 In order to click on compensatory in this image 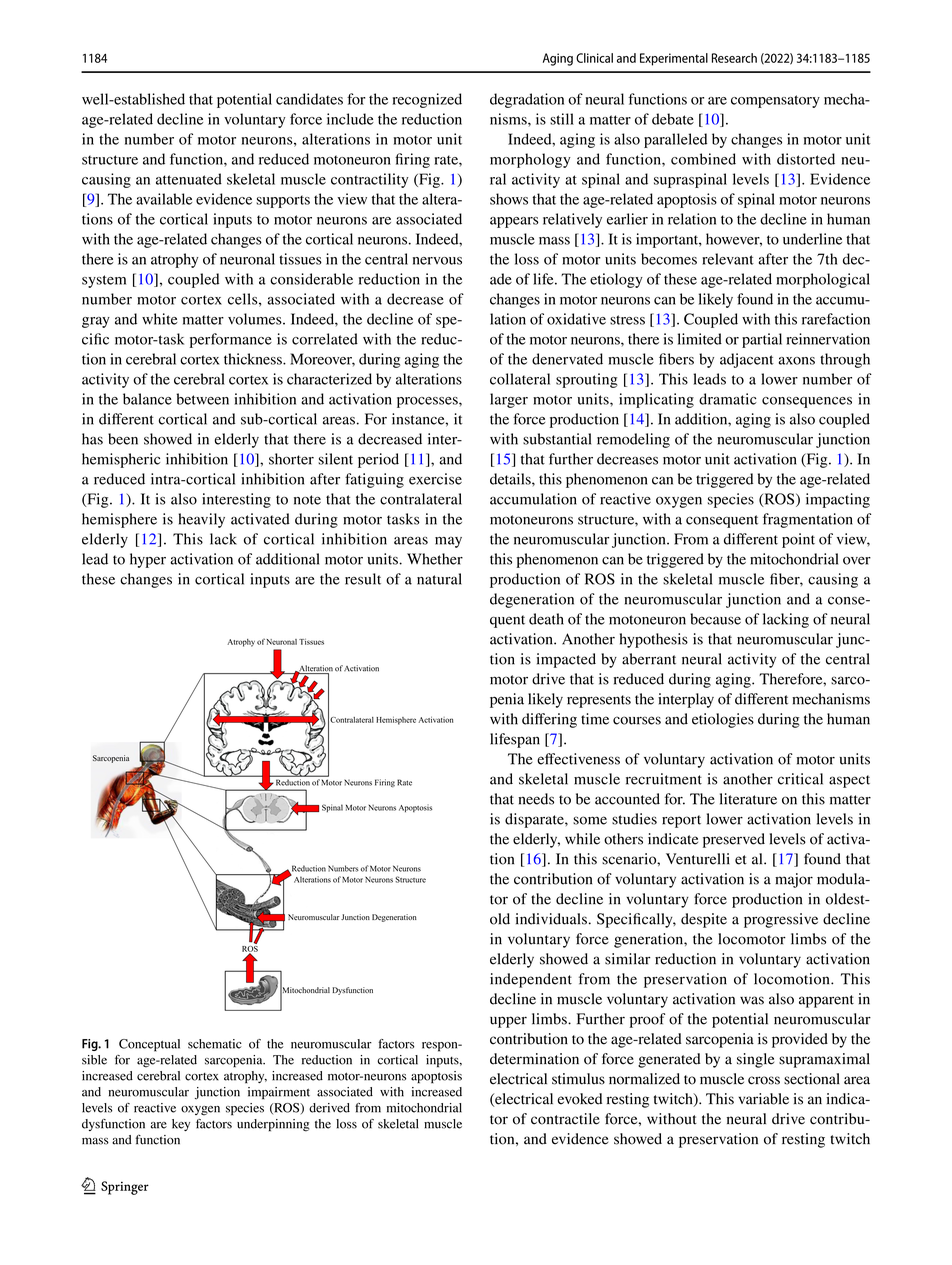, I will do `click(775, 101)`.
